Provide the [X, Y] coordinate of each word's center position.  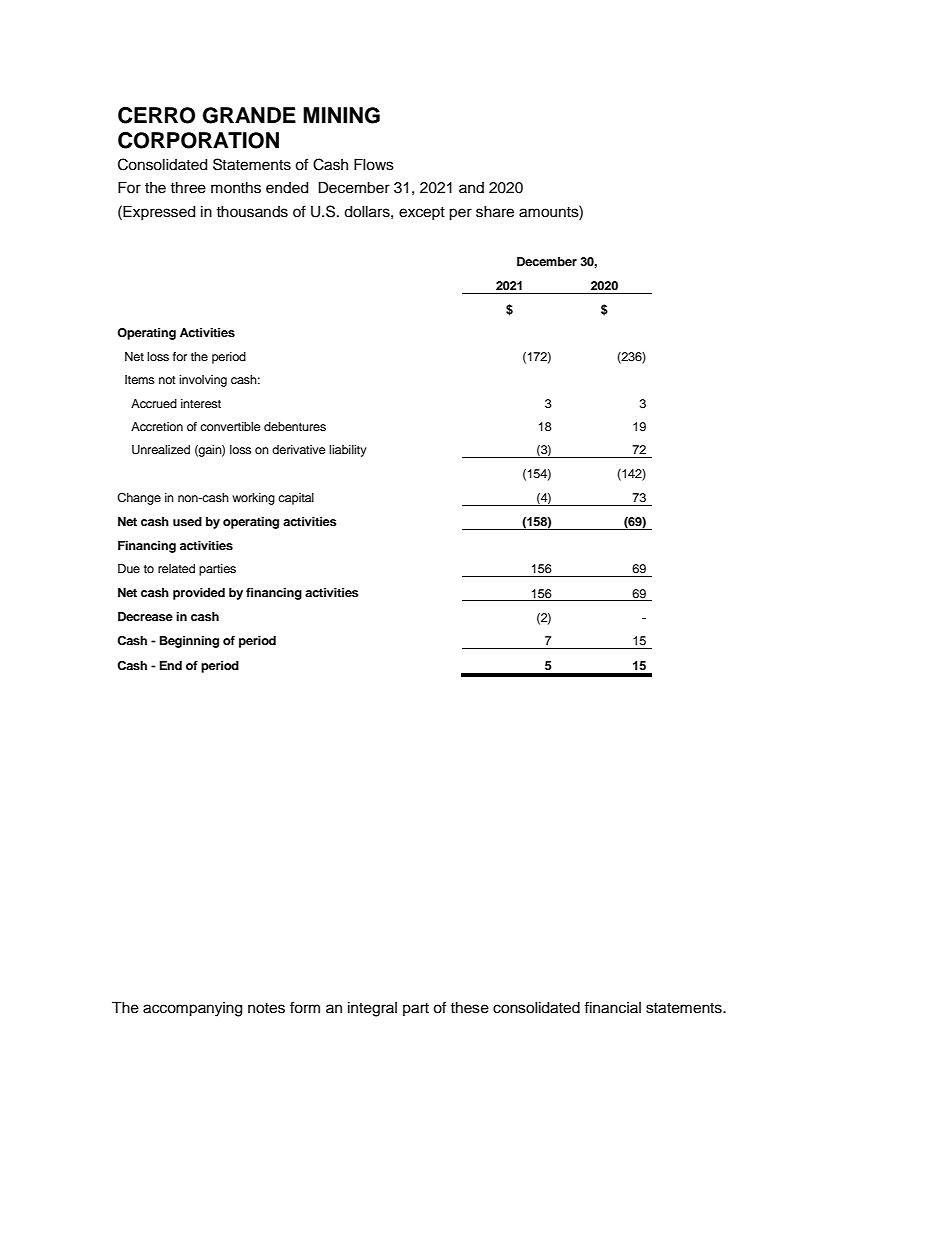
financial [612, 1007]
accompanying [192, 1009]
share [495, 212]
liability [348, 451]
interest [201, 403]
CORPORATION [198, 140]
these [470, 1008]
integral [372, 1009]
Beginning [189, 642]
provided [199, 594]
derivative [299, 449]
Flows [374, 165]
